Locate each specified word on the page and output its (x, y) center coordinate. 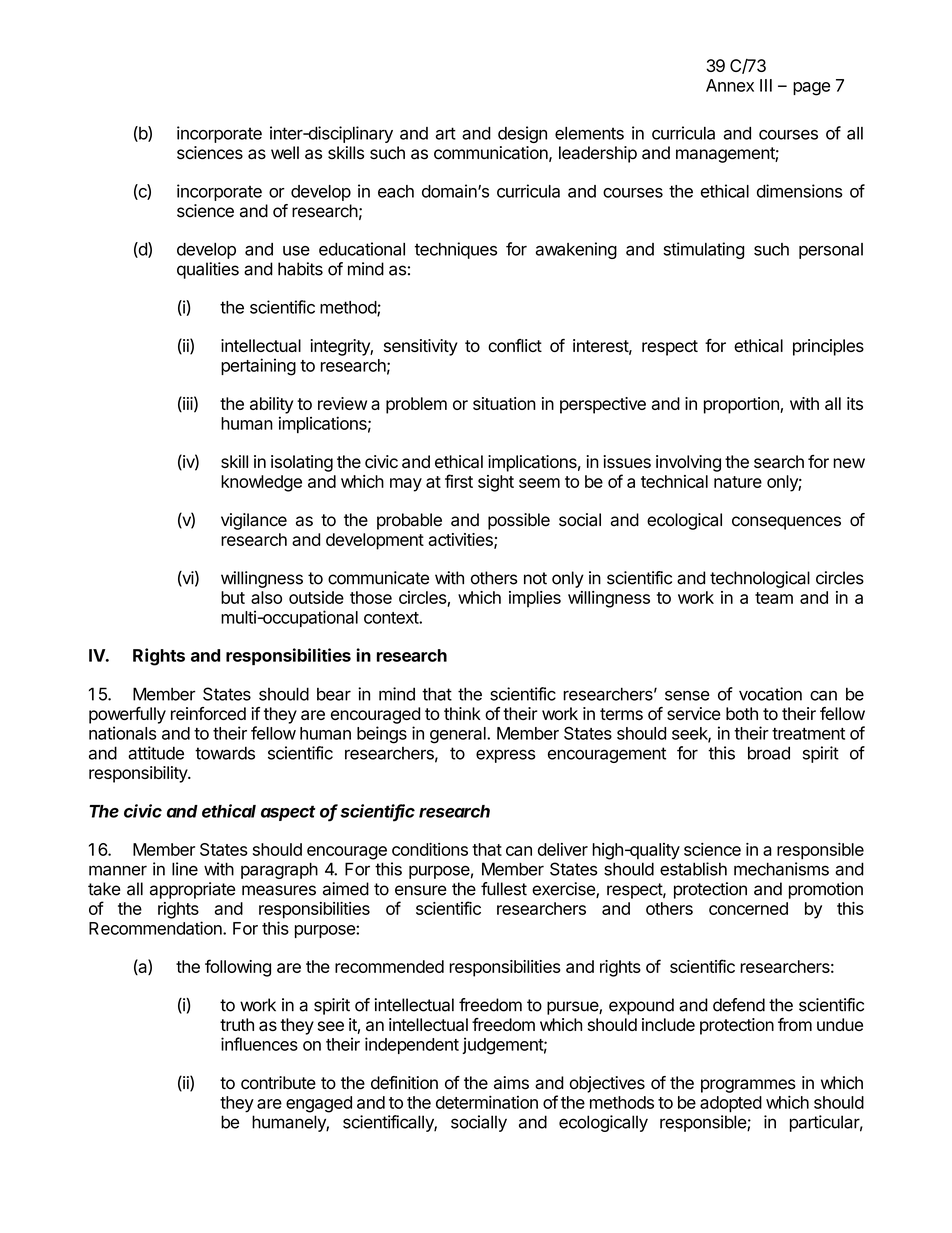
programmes (748, 1086)
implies (535, 599)
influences (259, 1044)
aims (511, 1083)
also (266, 597)
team (774, 598)
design (522, 134)
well (285, 153)
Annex (730, 85)
